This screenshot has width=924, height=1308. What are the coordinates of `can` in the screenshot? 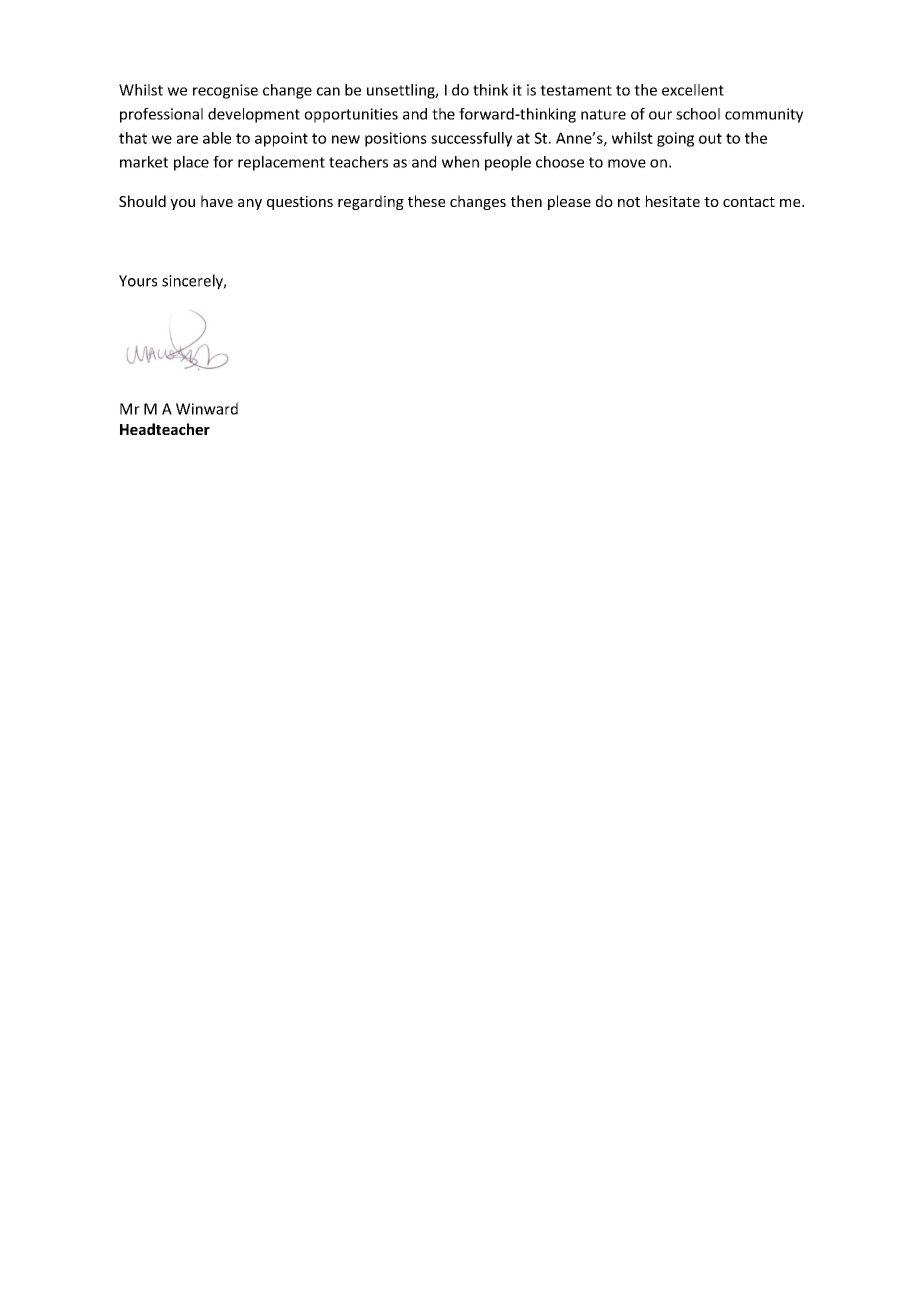 It's located at (328, 91).
